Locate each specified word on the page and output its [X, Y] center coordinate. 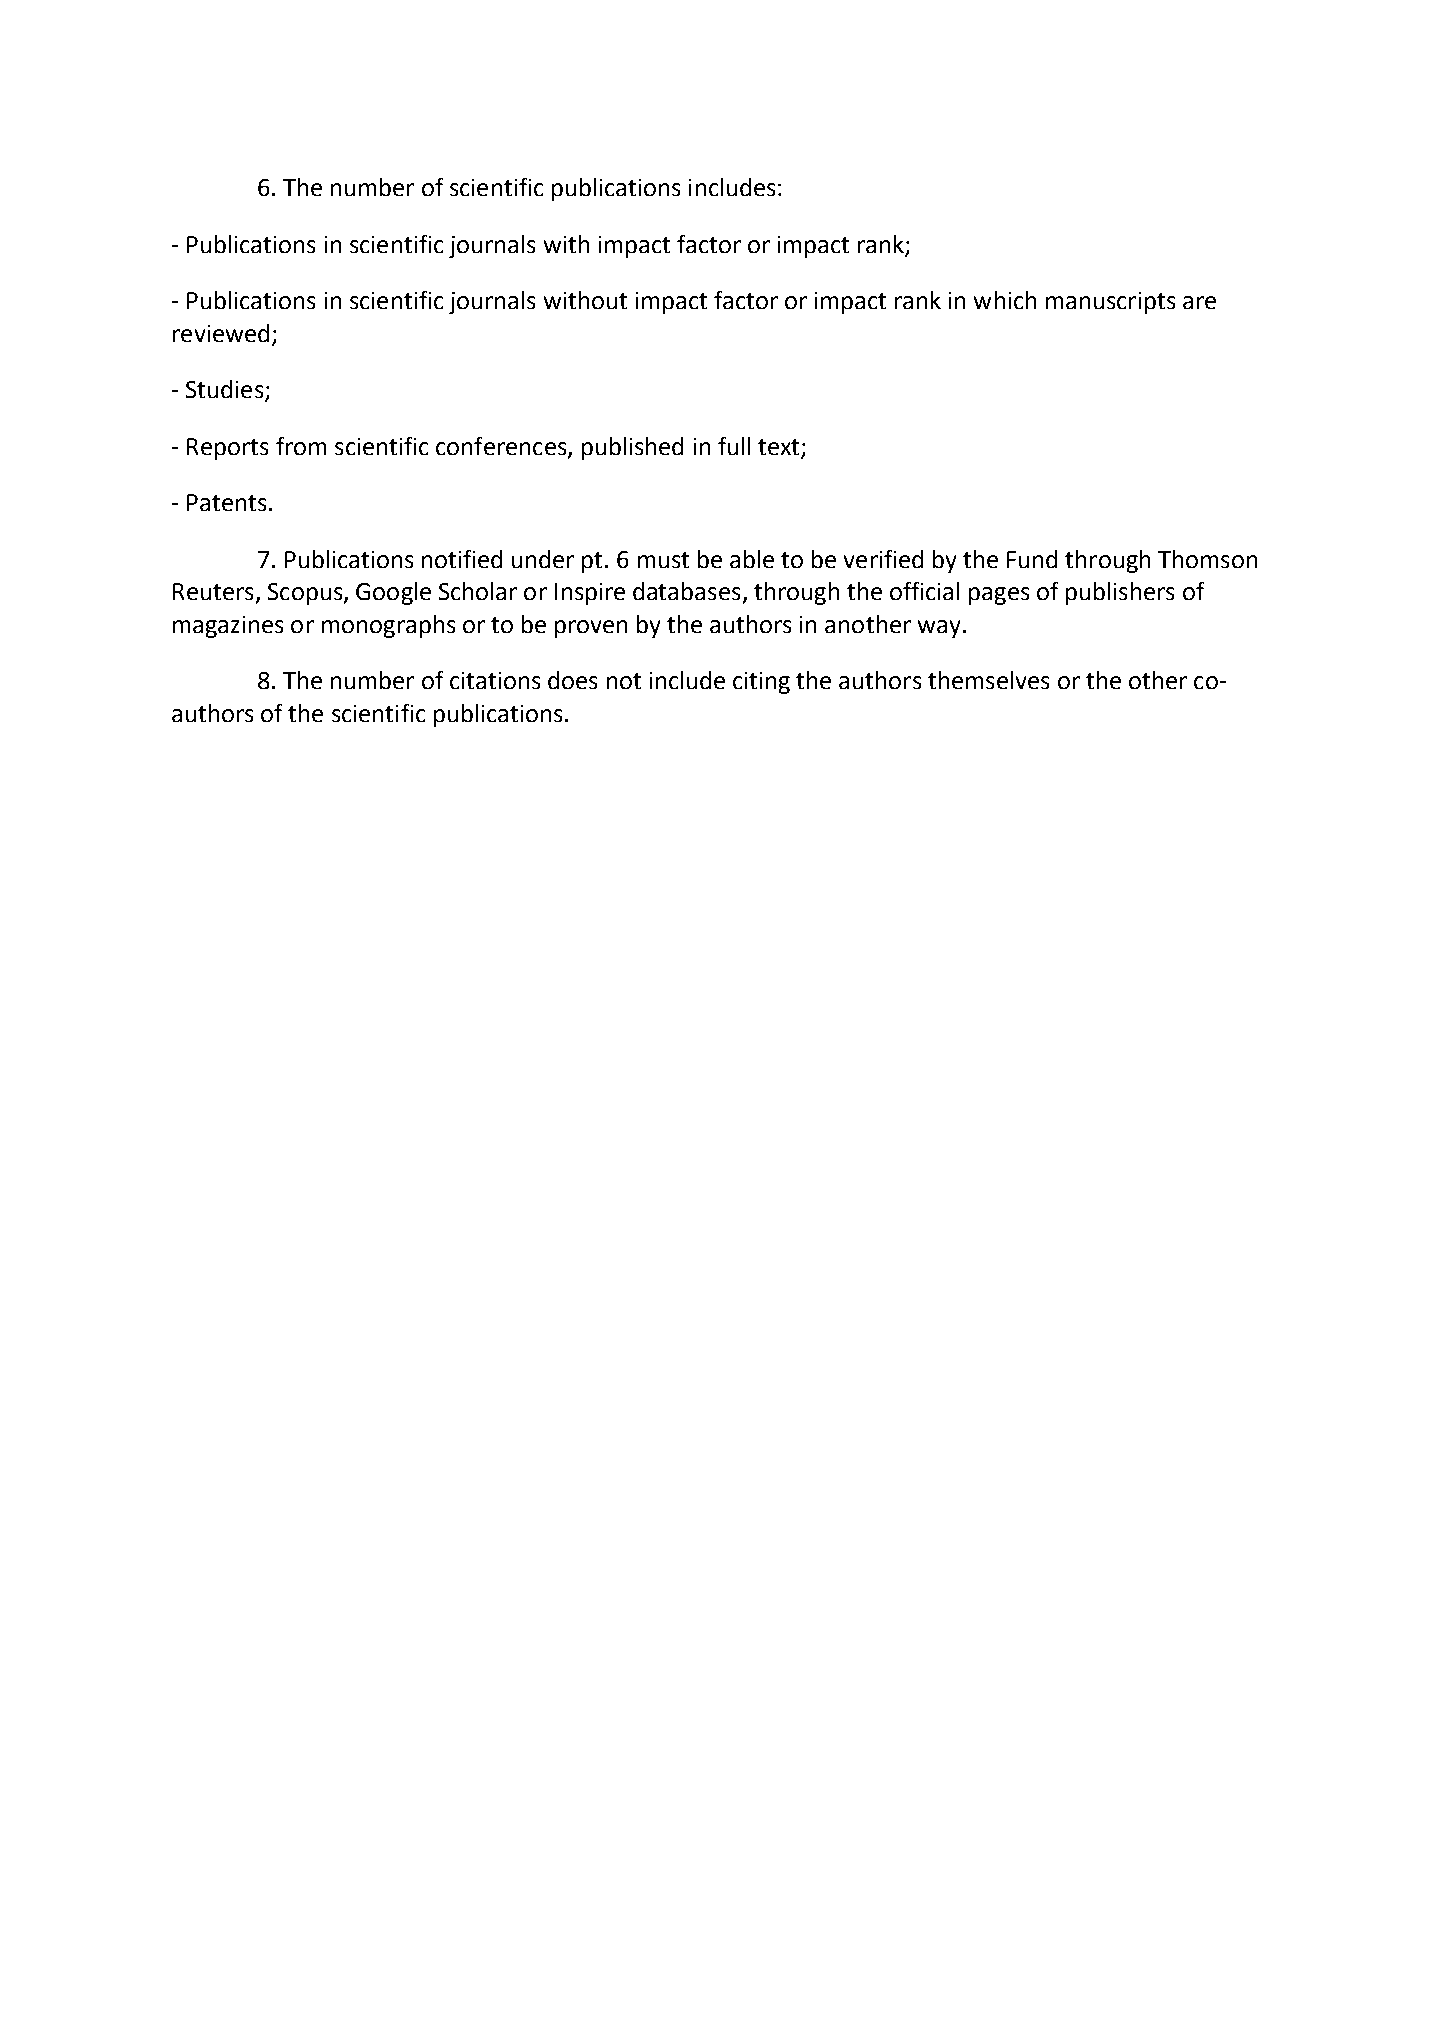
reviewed [221, 333]
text [780, 448]
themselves [988, 680]
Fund [1032, 559]
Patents [226, 502]
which [1005, 300]
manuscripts [1110, 303]
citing [761, 683]
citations [495, 680]
